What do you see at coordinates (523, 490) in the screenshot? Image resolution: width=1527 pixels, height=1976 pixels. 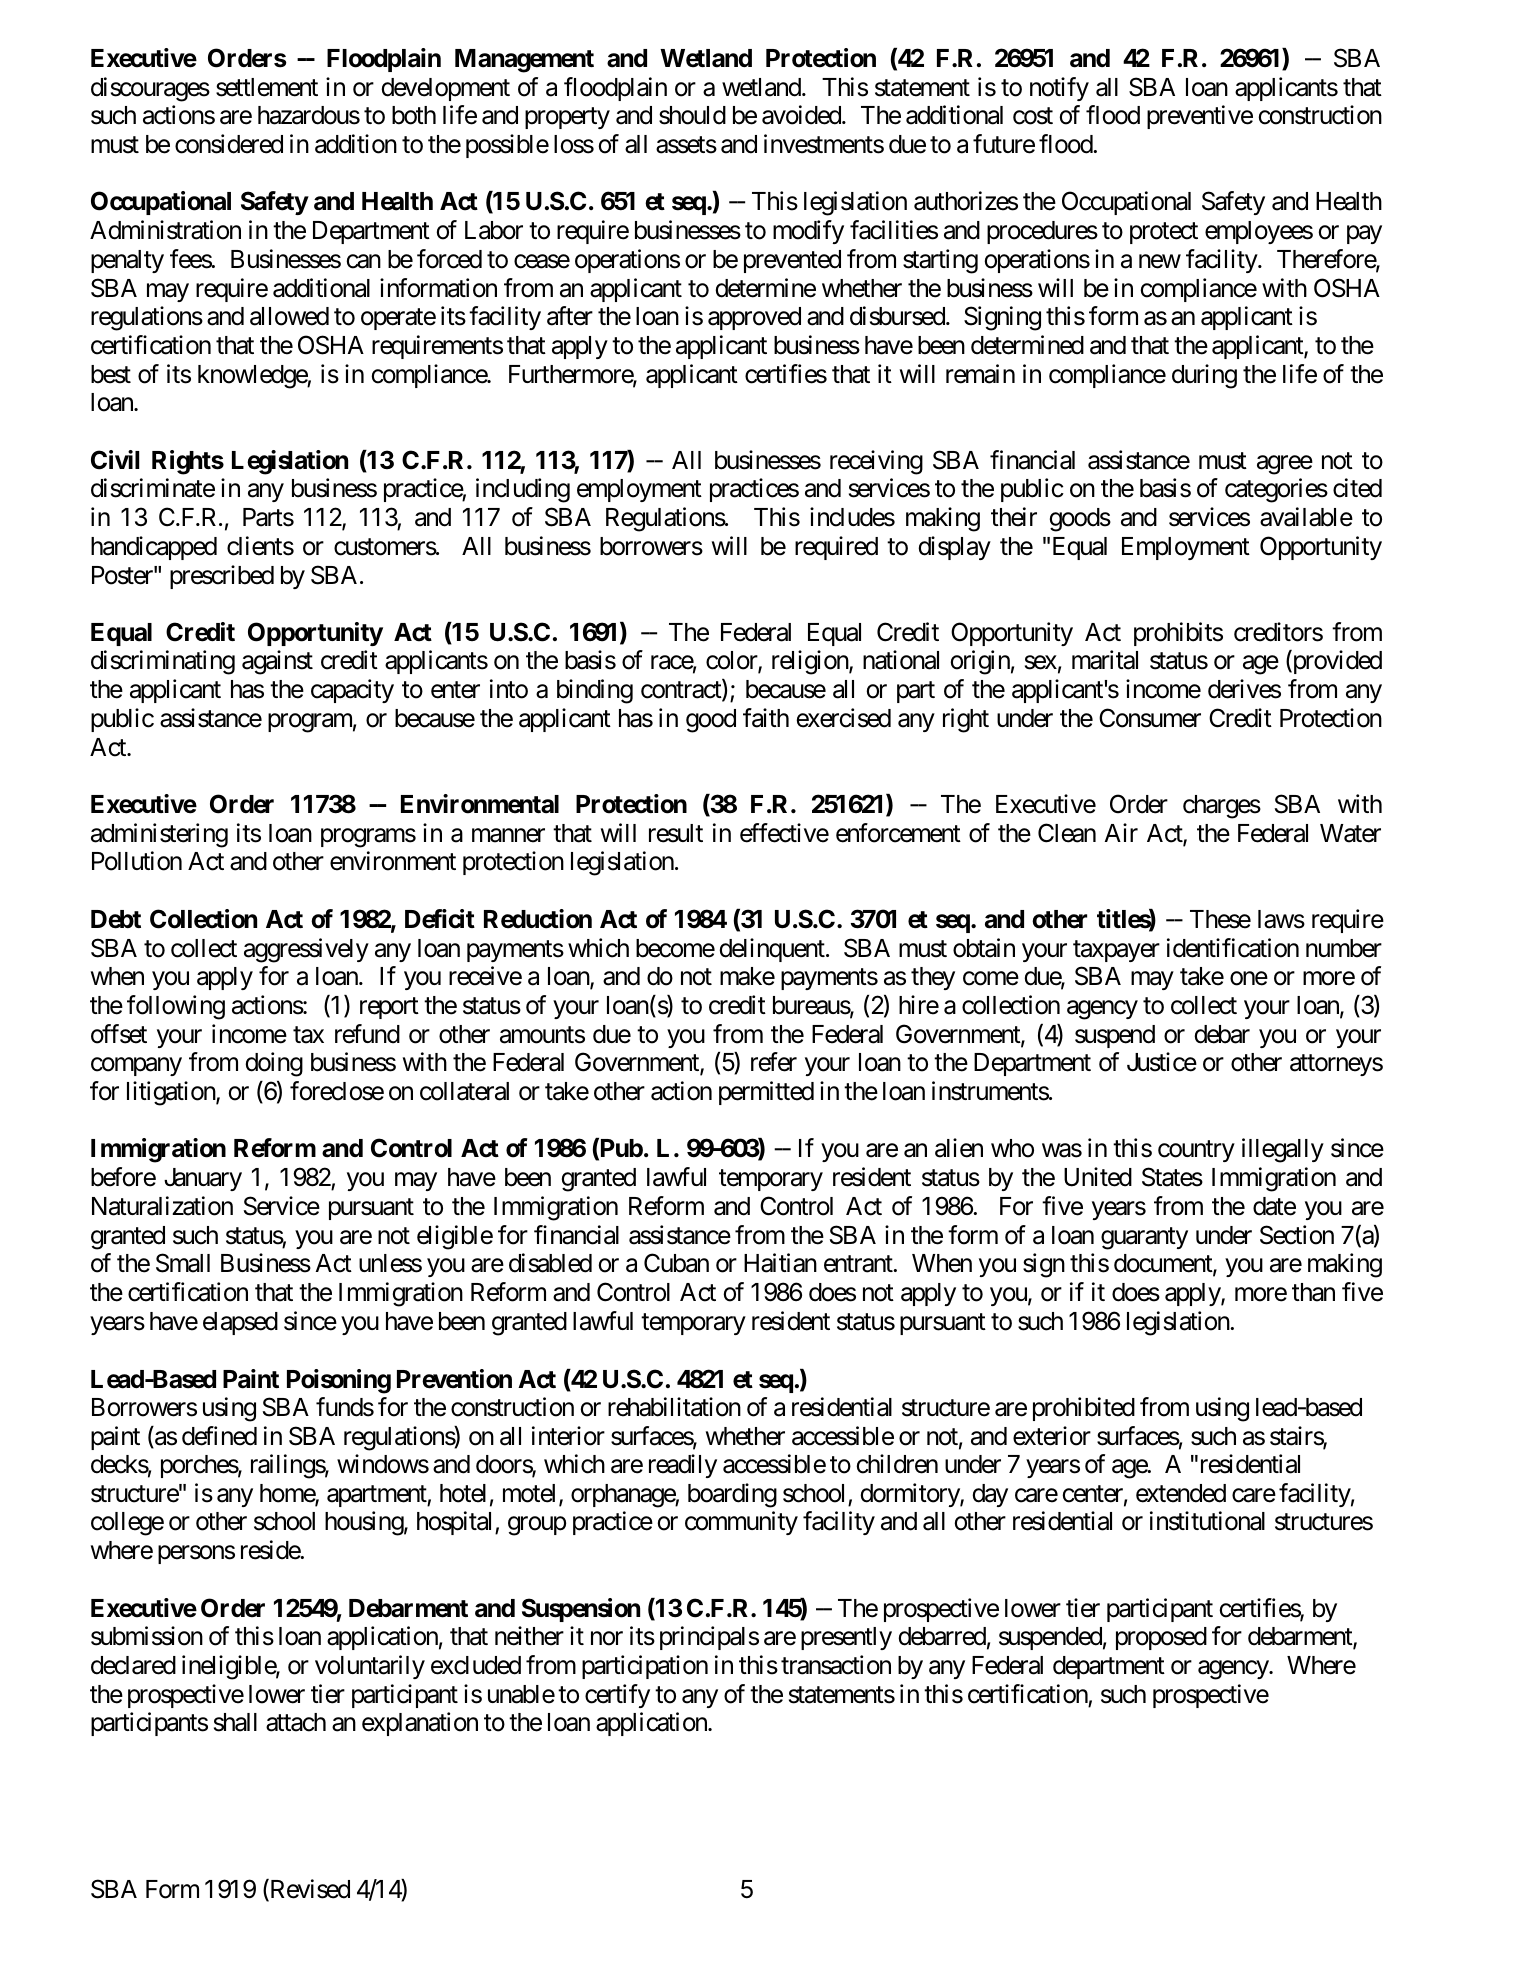 I see `including` at bounding box center [523, 490].
